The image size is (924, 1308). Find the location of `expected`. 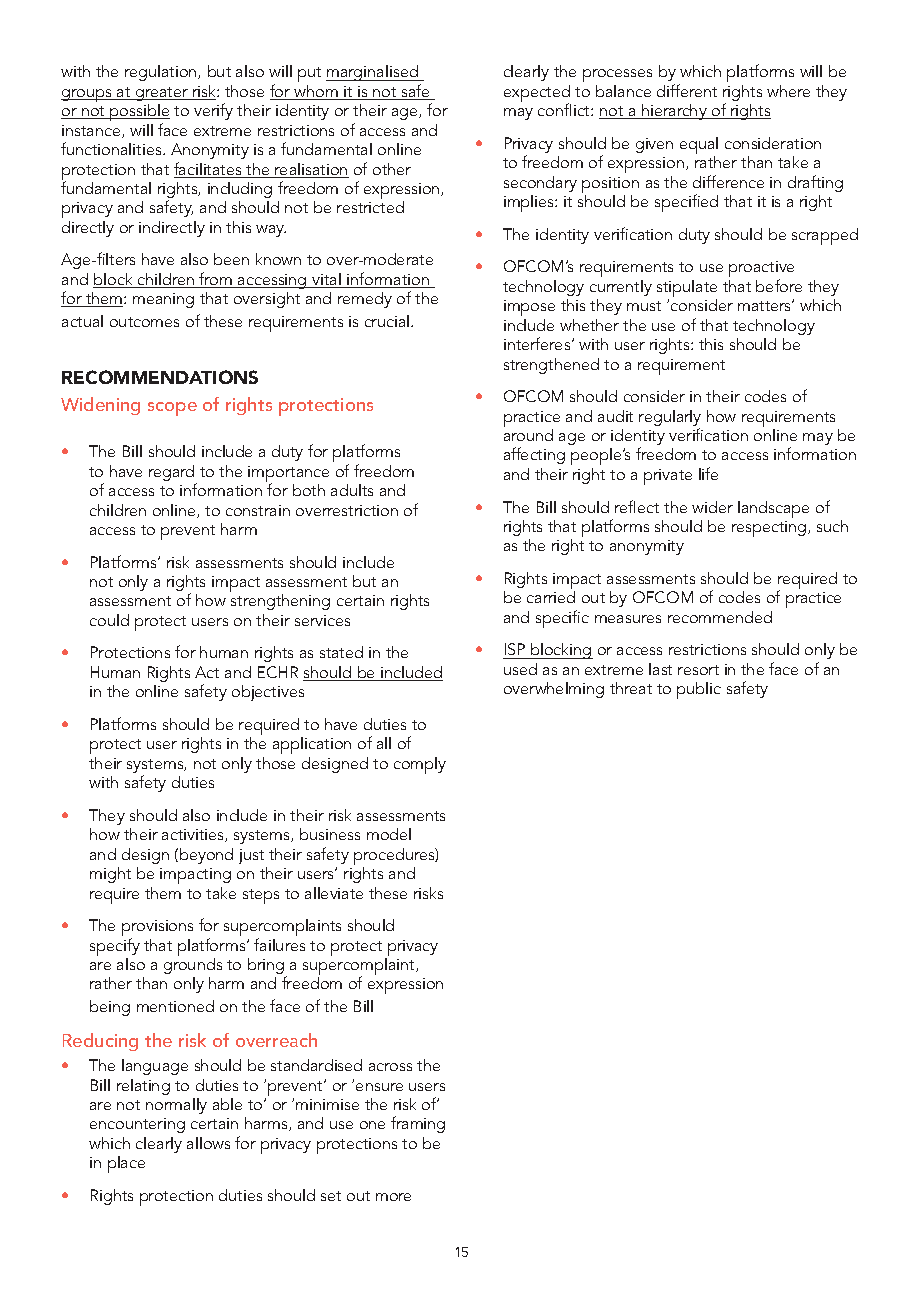

expected is located at coordinates (537, 95).
